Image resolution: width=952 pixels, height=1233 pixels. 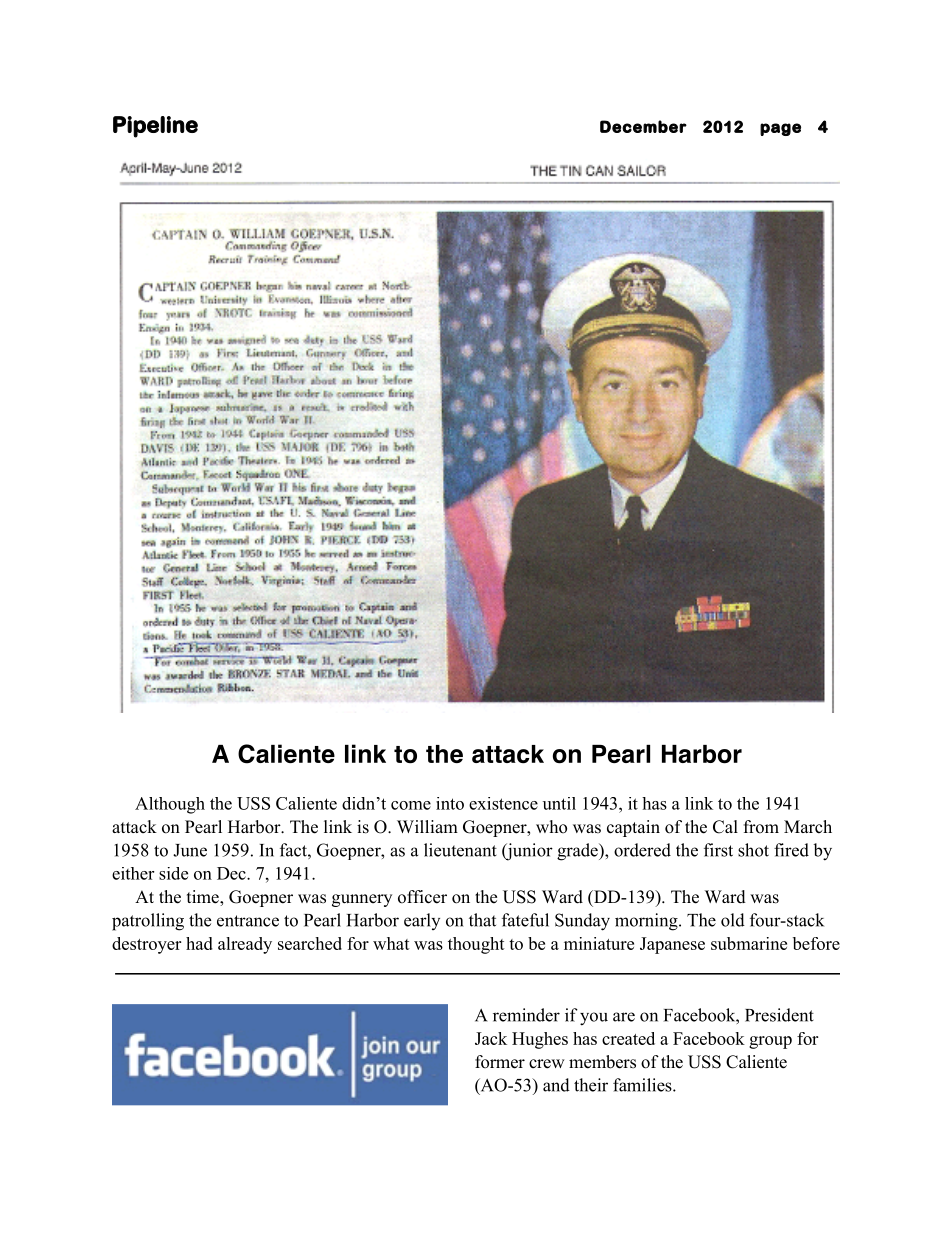 What do you see at coordinates (155, 127) in the image?
I see `Pipeline` at bounding box center [155, 127].
